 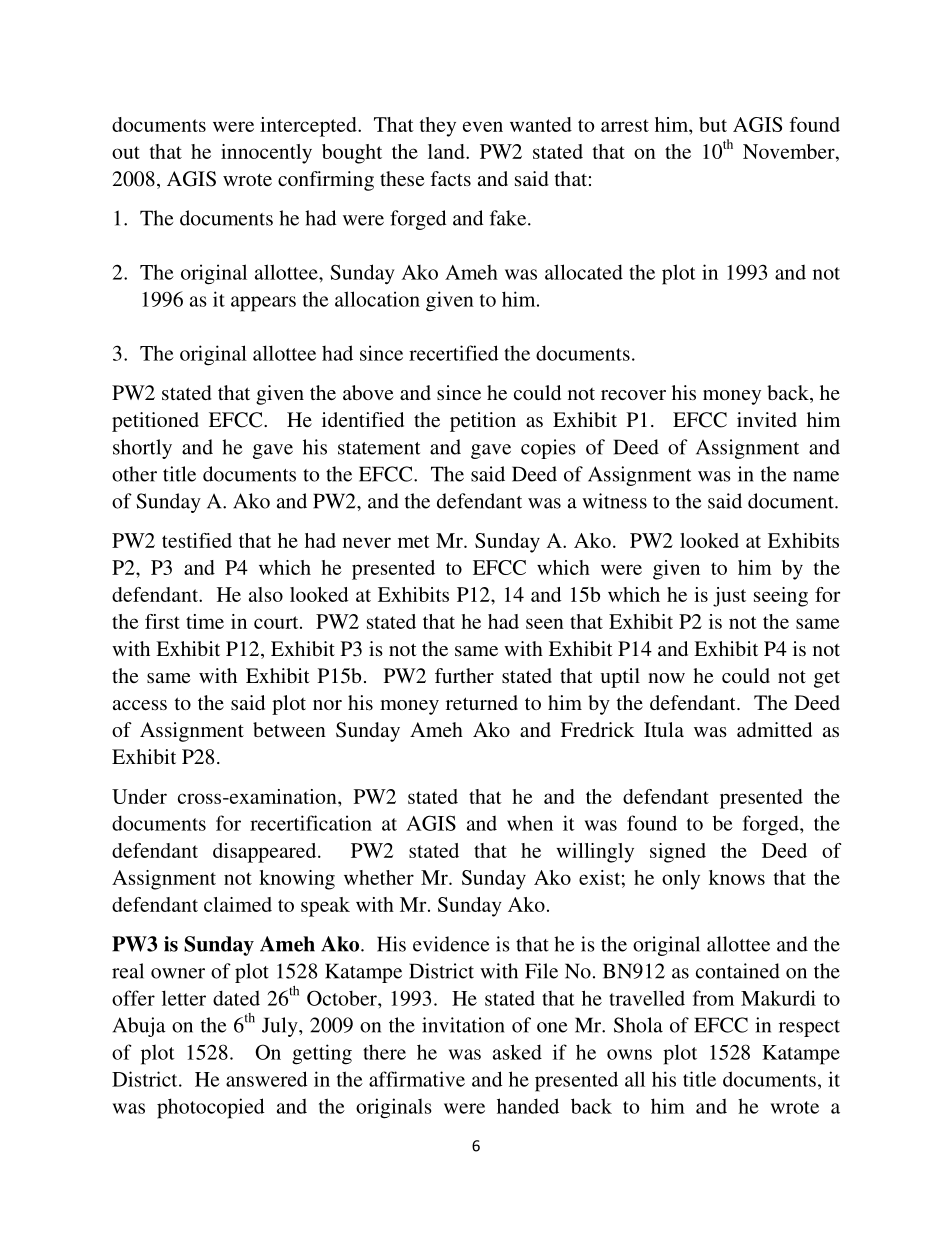 I want to click on above, so click(x=368, y=392).
